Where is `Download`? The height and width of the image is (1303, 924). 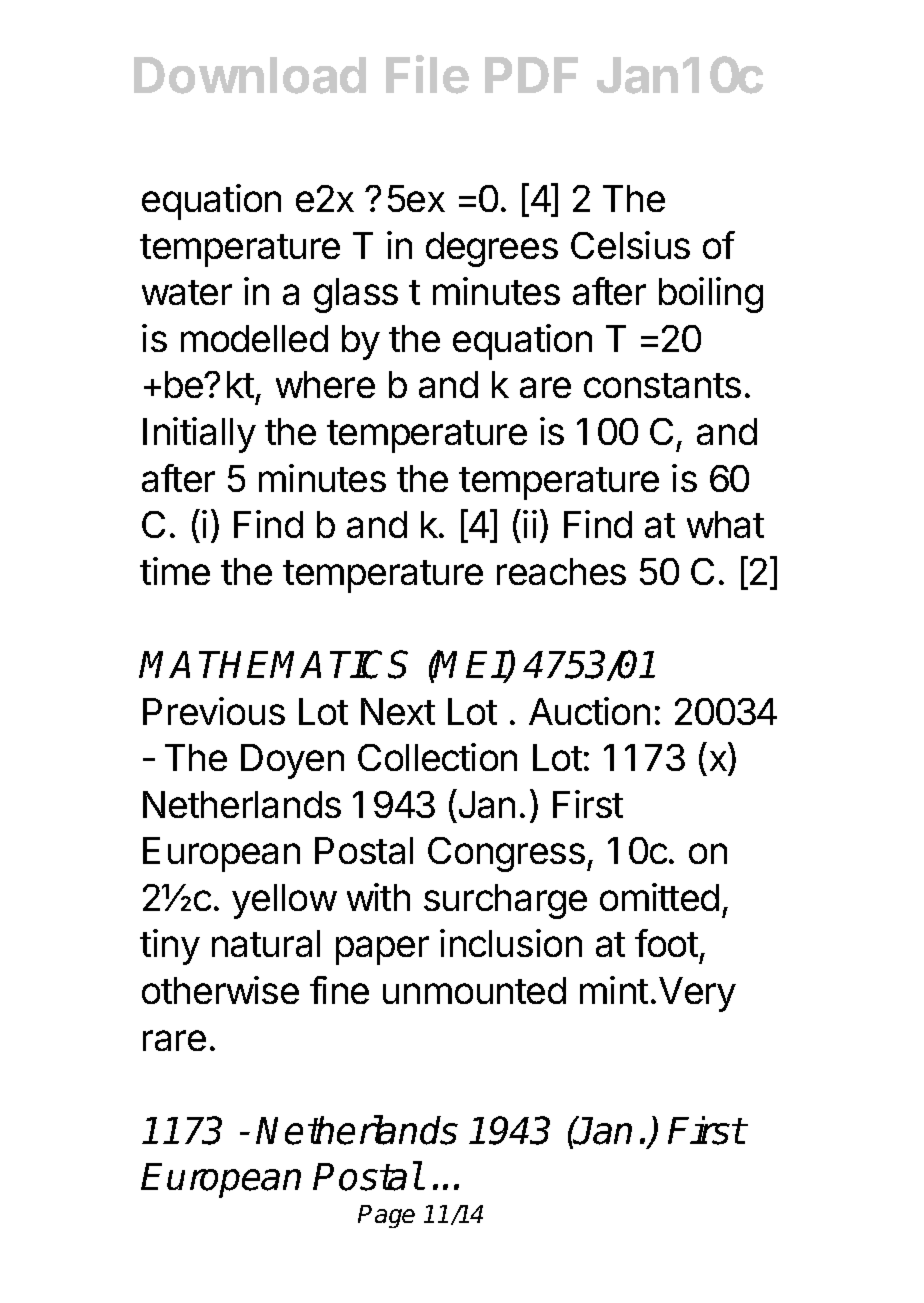 Download is located at coordinates (250, 75).
